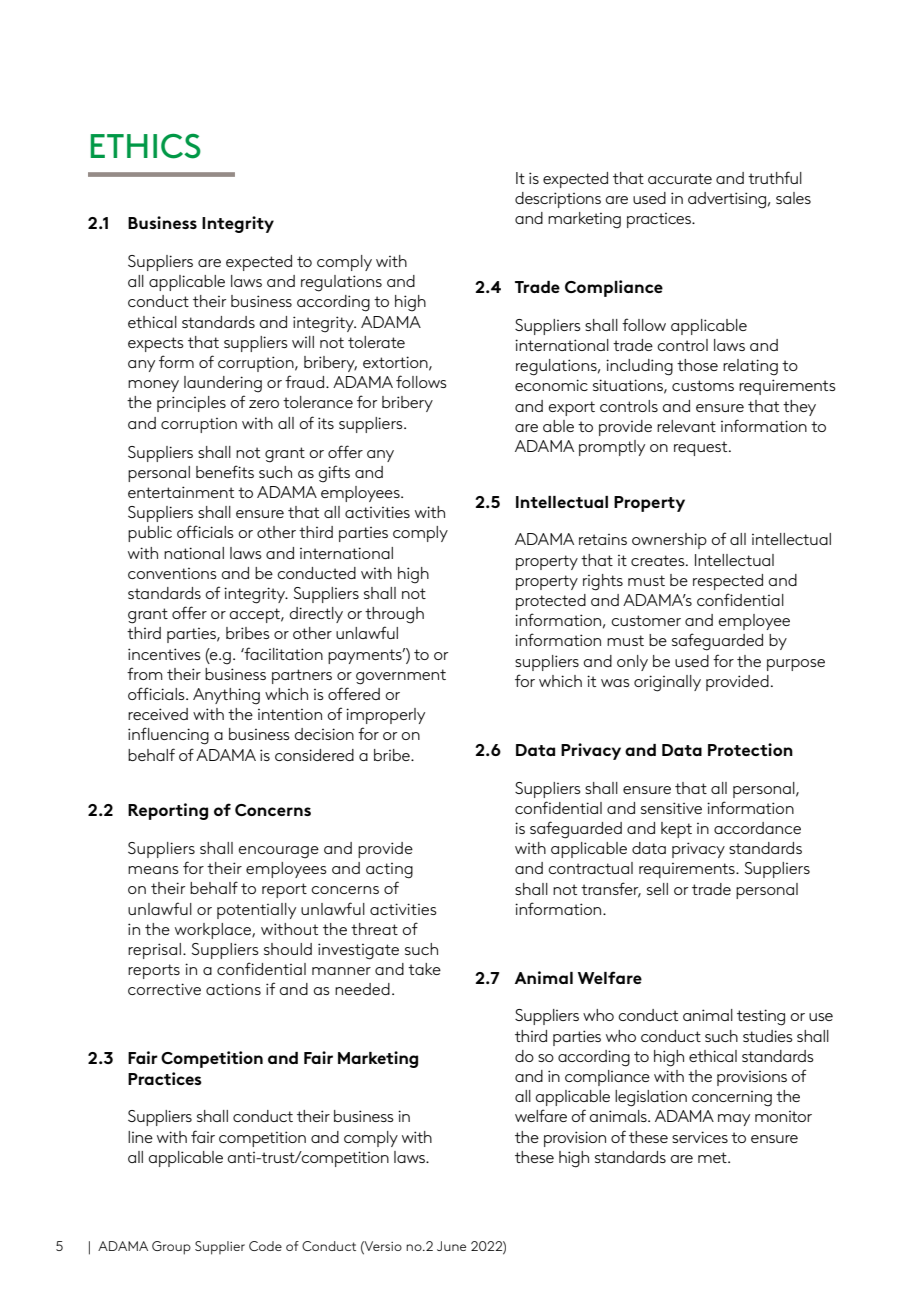 This screenshot has height=1308, width=924. I want to click on take, so click(424, 969).
